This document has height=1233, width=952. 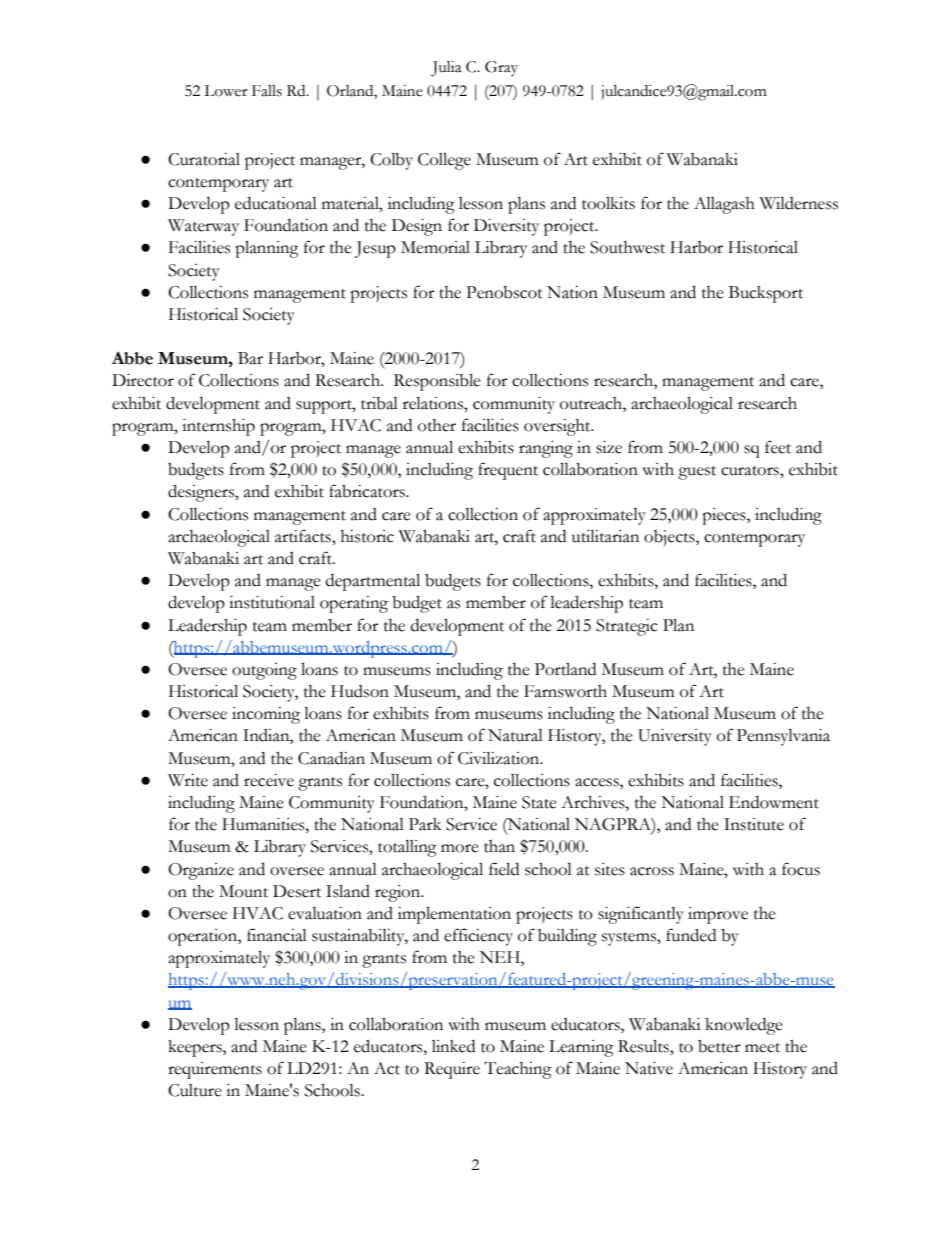 I want to click on Organize, so click(x=201, y=871).
